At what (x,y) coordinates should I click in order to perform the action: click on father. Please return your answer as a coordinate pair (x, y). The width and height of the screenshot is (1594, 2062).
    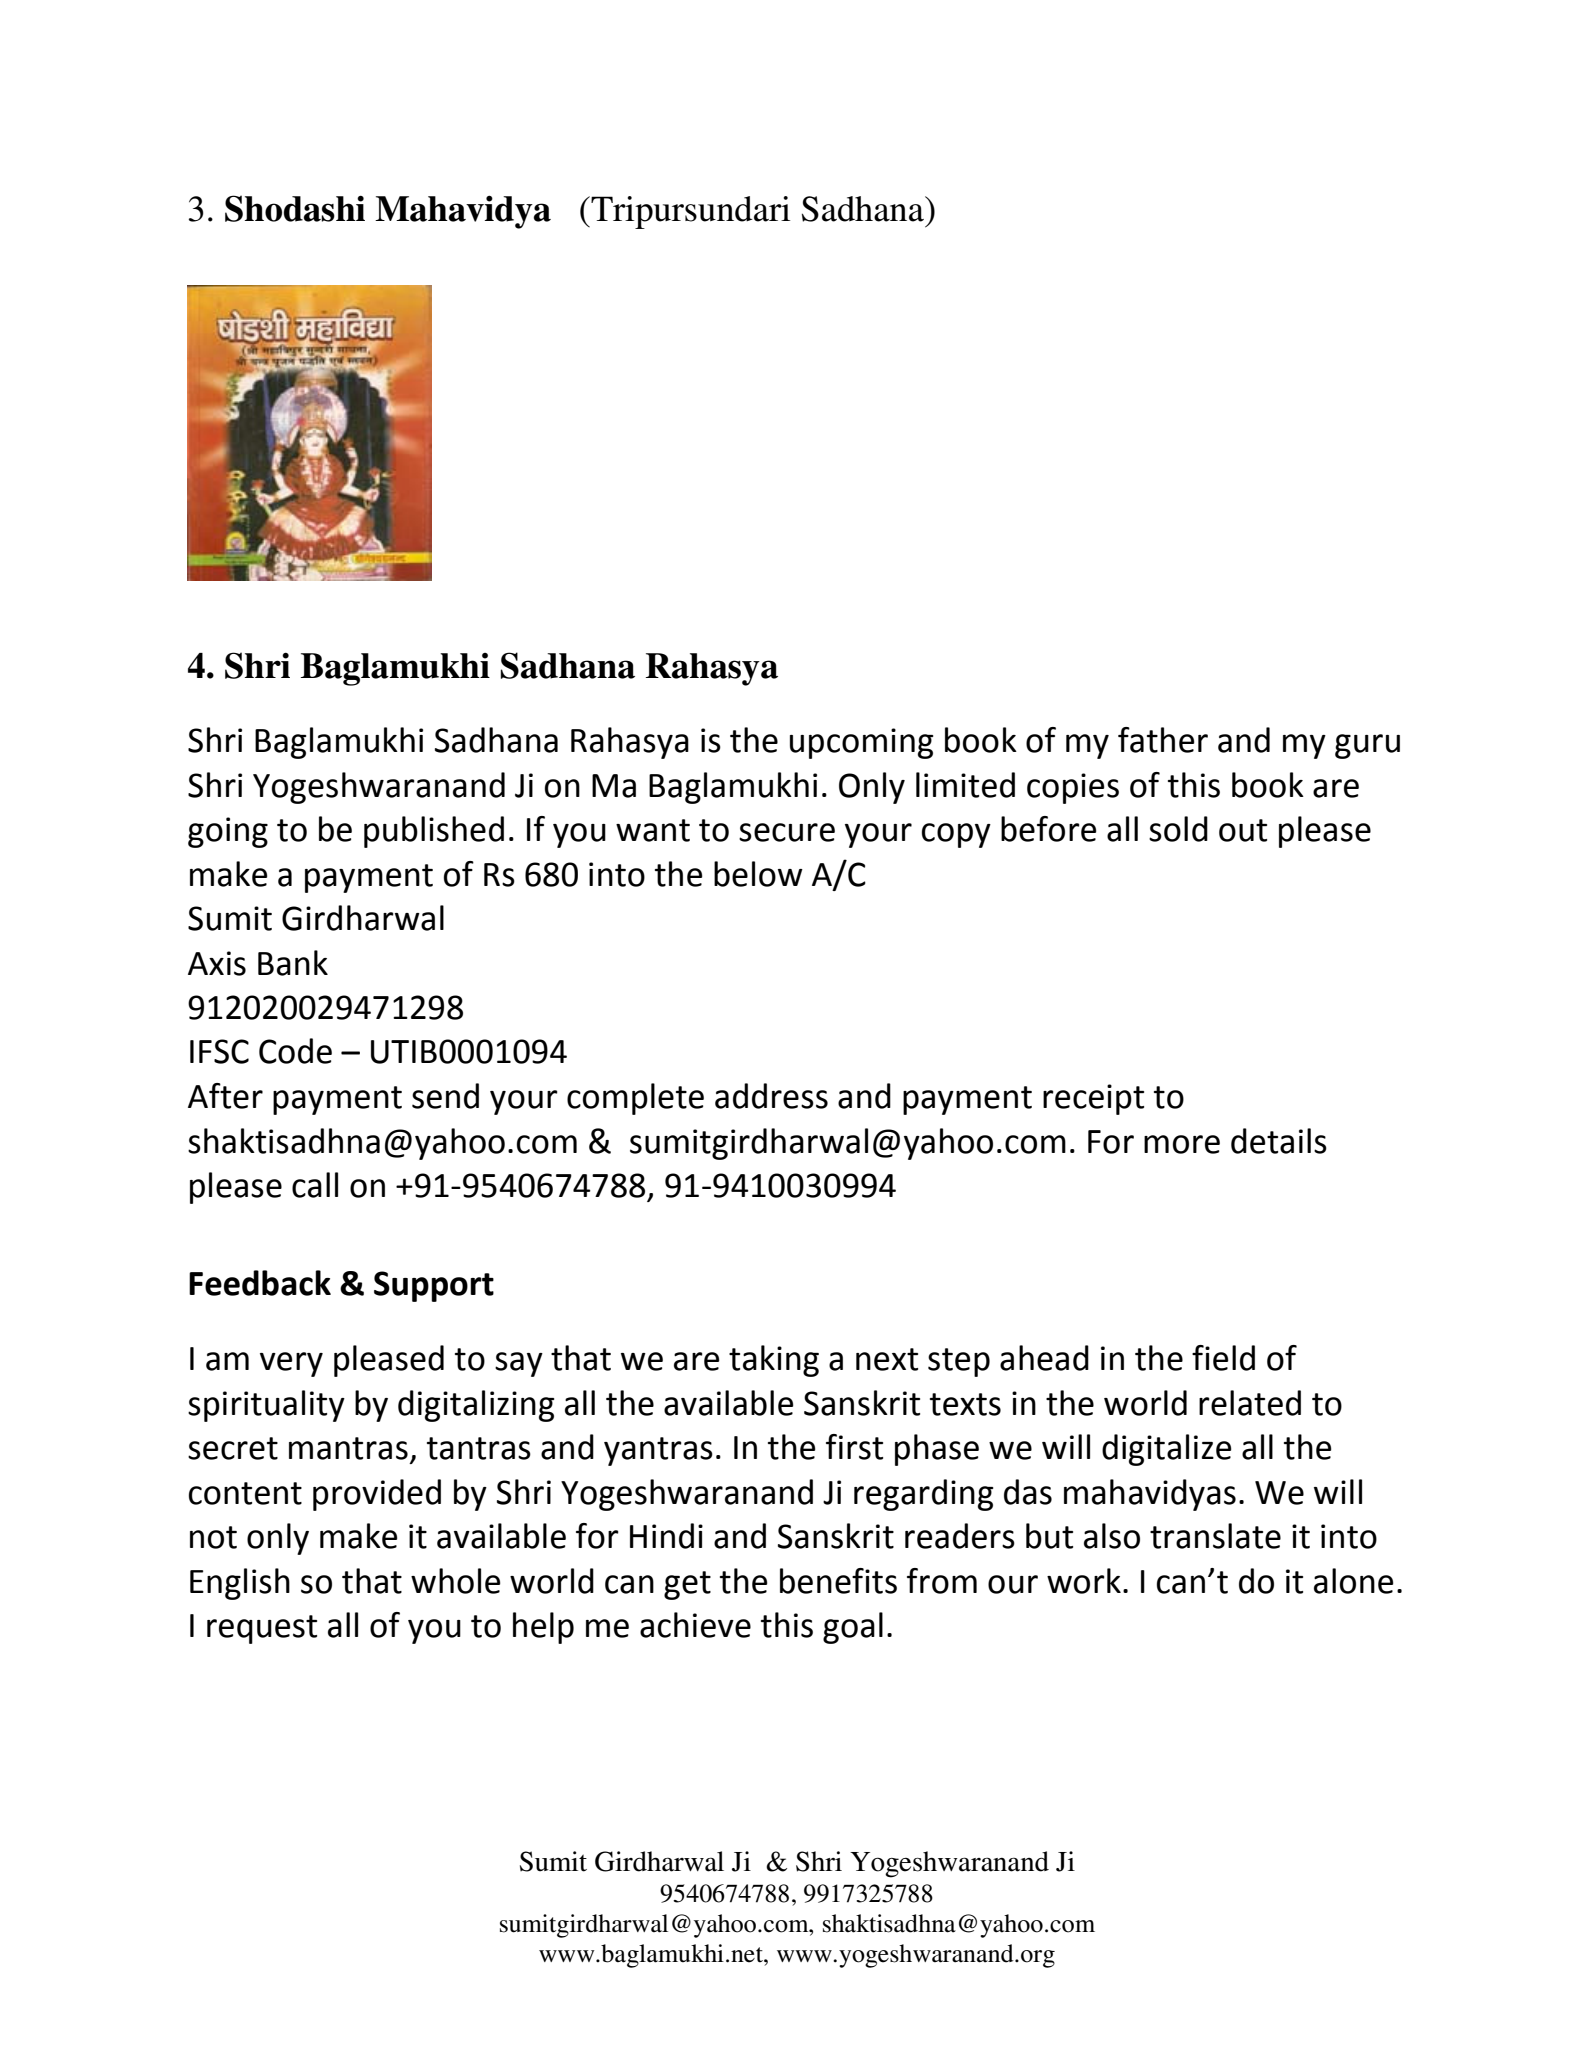
    Looking at the image, I should click on (1163, 740).
